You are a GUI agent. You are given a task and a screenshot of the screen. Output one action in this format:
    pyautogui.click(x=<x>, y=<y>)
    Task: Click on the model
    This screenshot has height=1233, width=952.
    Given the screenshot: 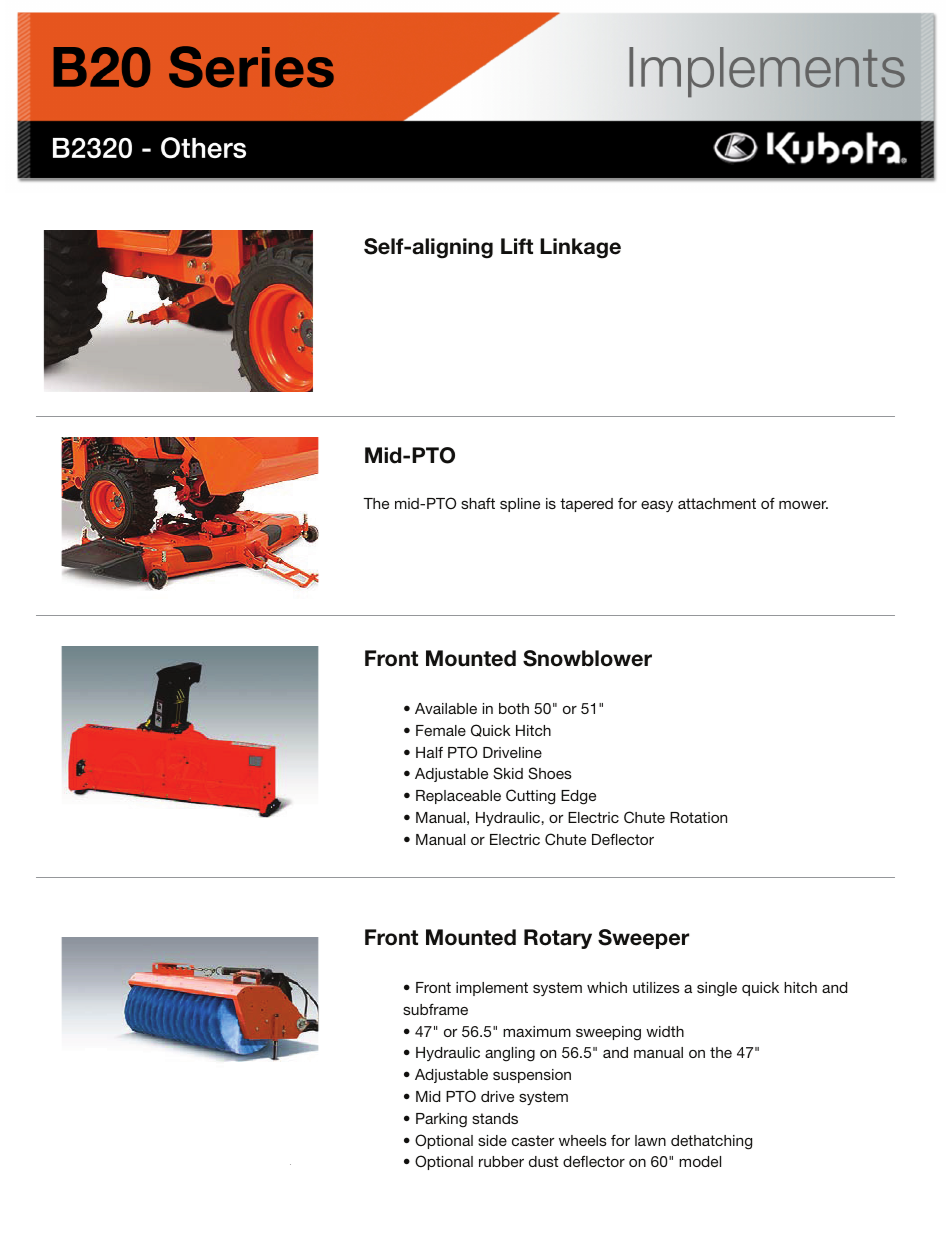 What is the action you would take?
    pyautogui.click(x=700, y=1161)
